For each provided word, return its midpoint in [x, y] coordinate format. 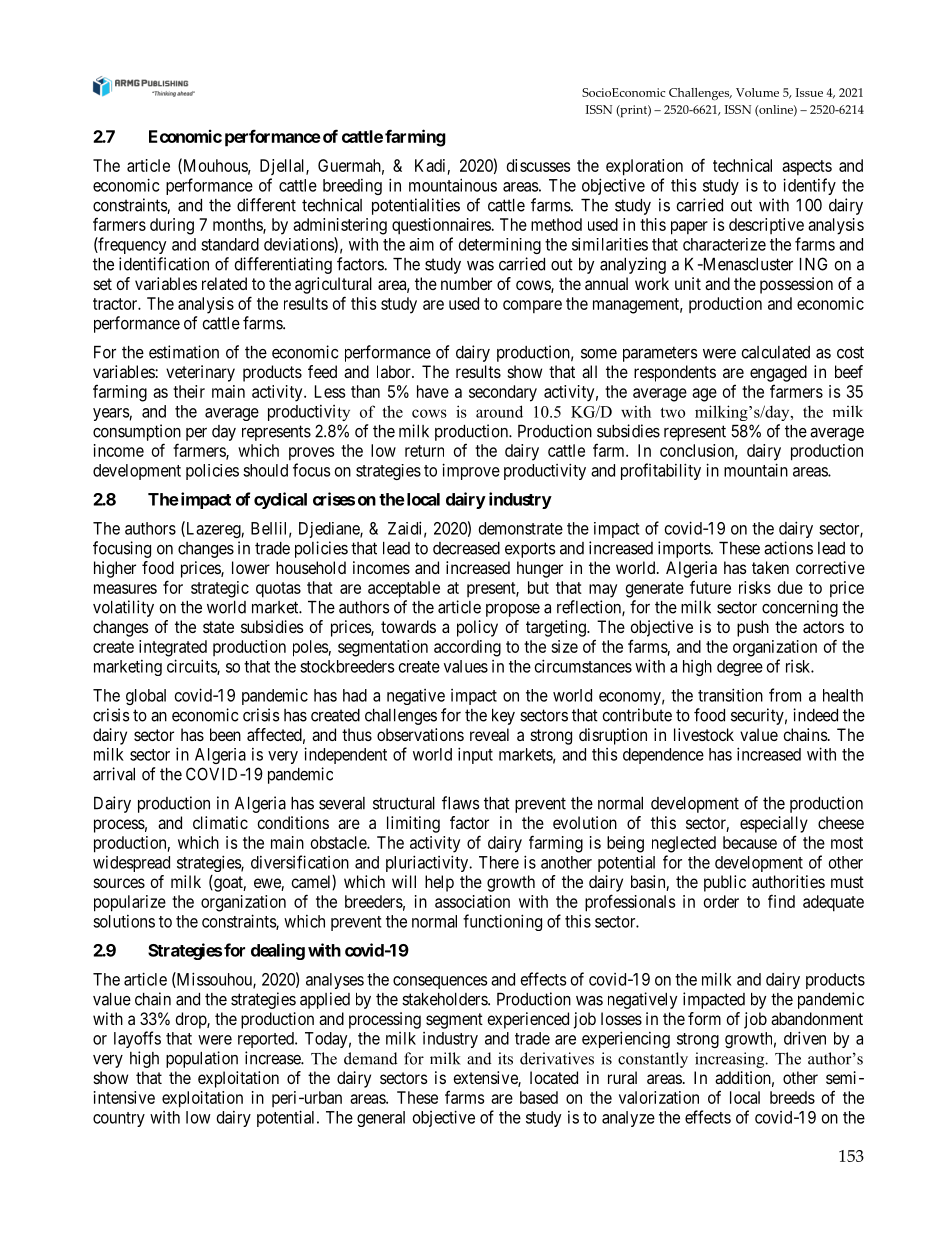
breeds [792, 1097]
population [202, 1059]
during [172, 226]
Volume [757, 92]
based [539, 1097]
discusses [538, 165]
